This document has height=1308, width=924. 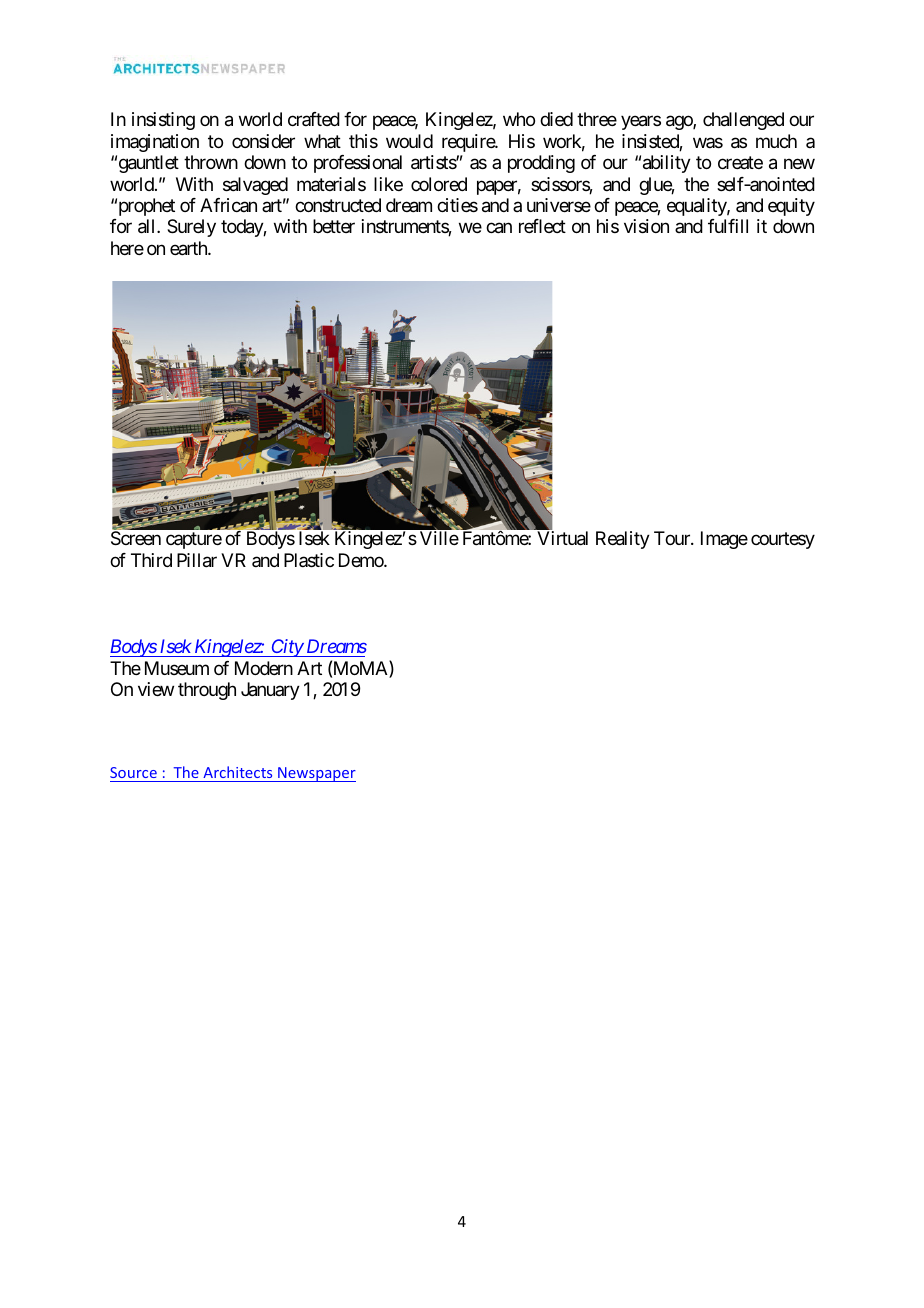 I want to click on January, so click(x=270, y=691).
